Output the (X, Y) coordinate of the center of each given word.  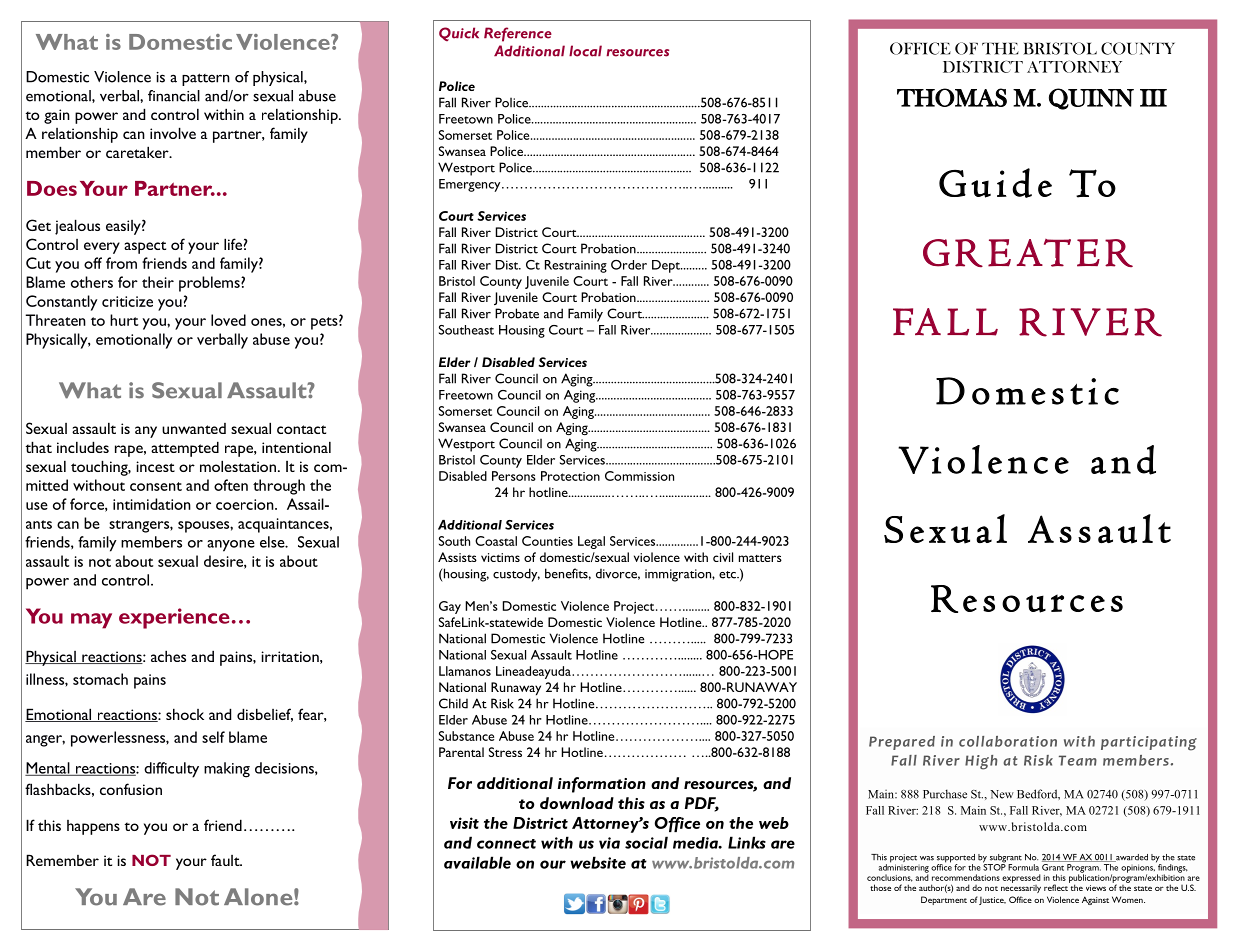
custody (516, 575)
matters (760, 558)
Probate (517, 313)
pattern (206, 79)
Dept (667, 266)
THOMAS (952, 97)
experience (174, 618)
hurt (124, 320)
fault (226, 860)
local (585, 51)
